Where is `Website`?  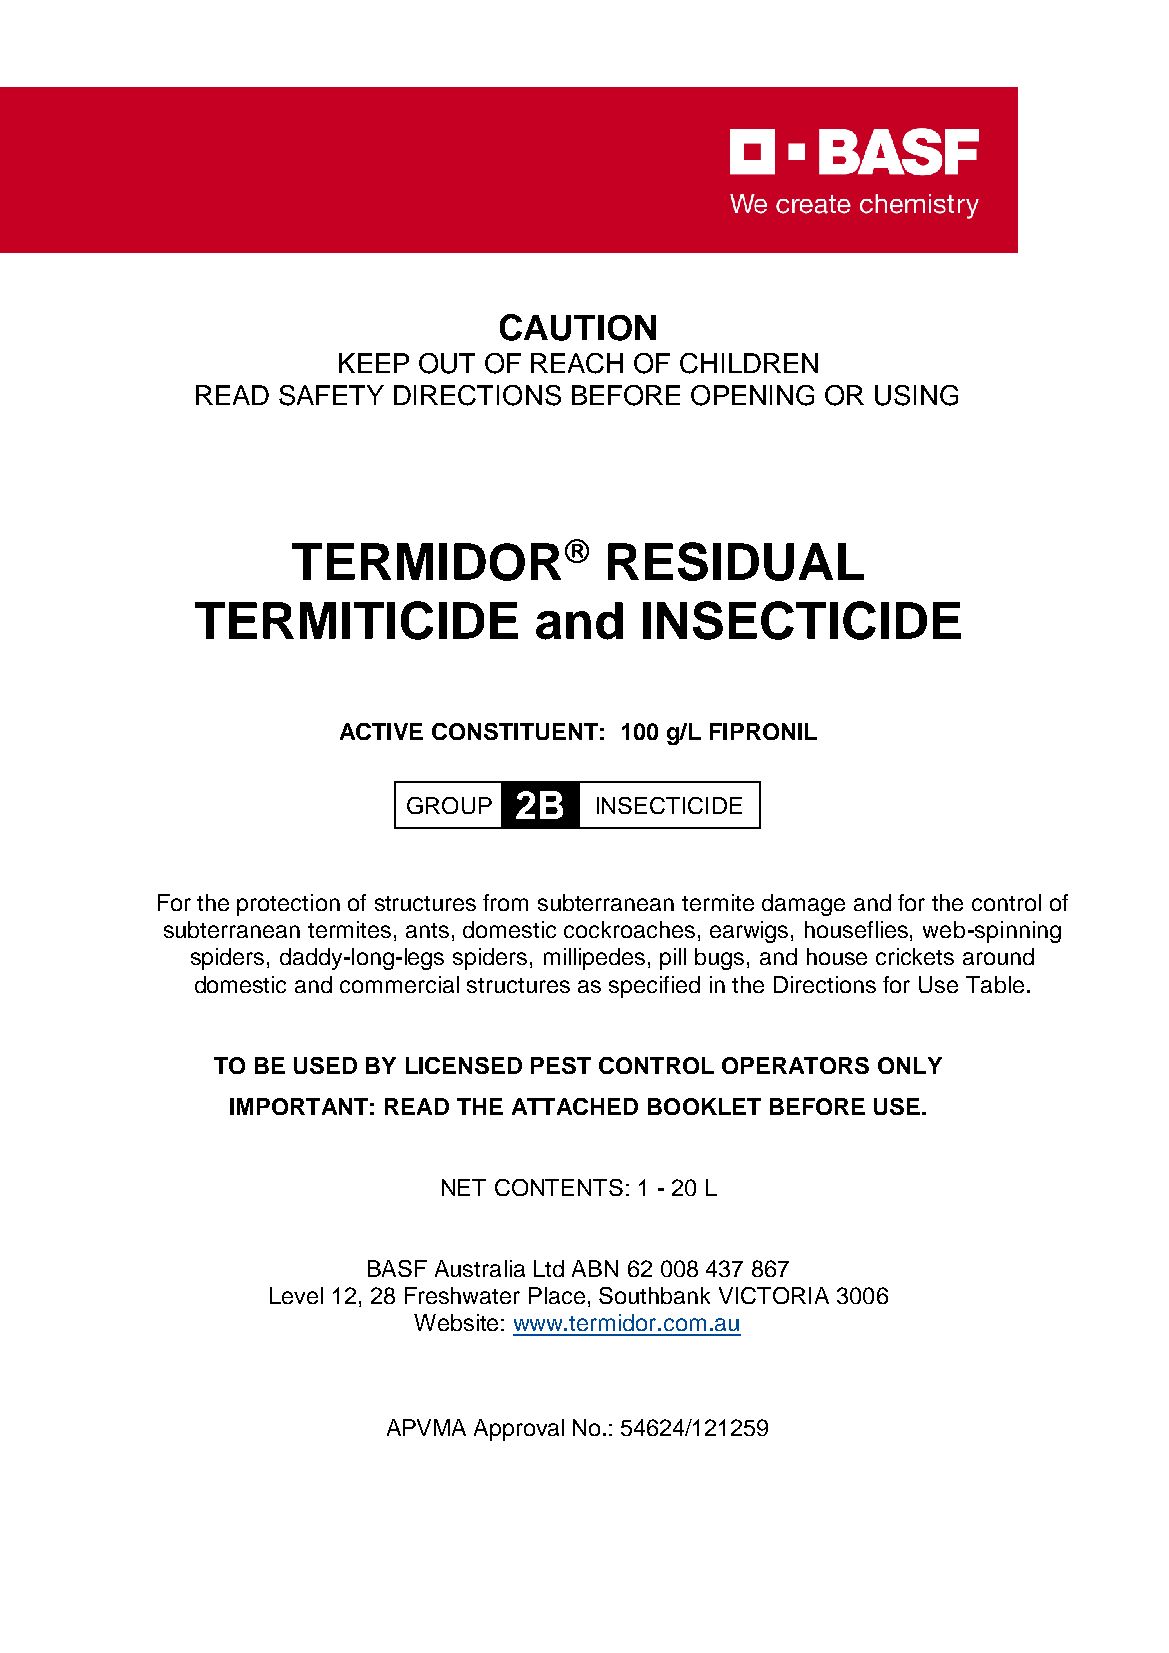
Website is located at coordinates (456, 1322).
